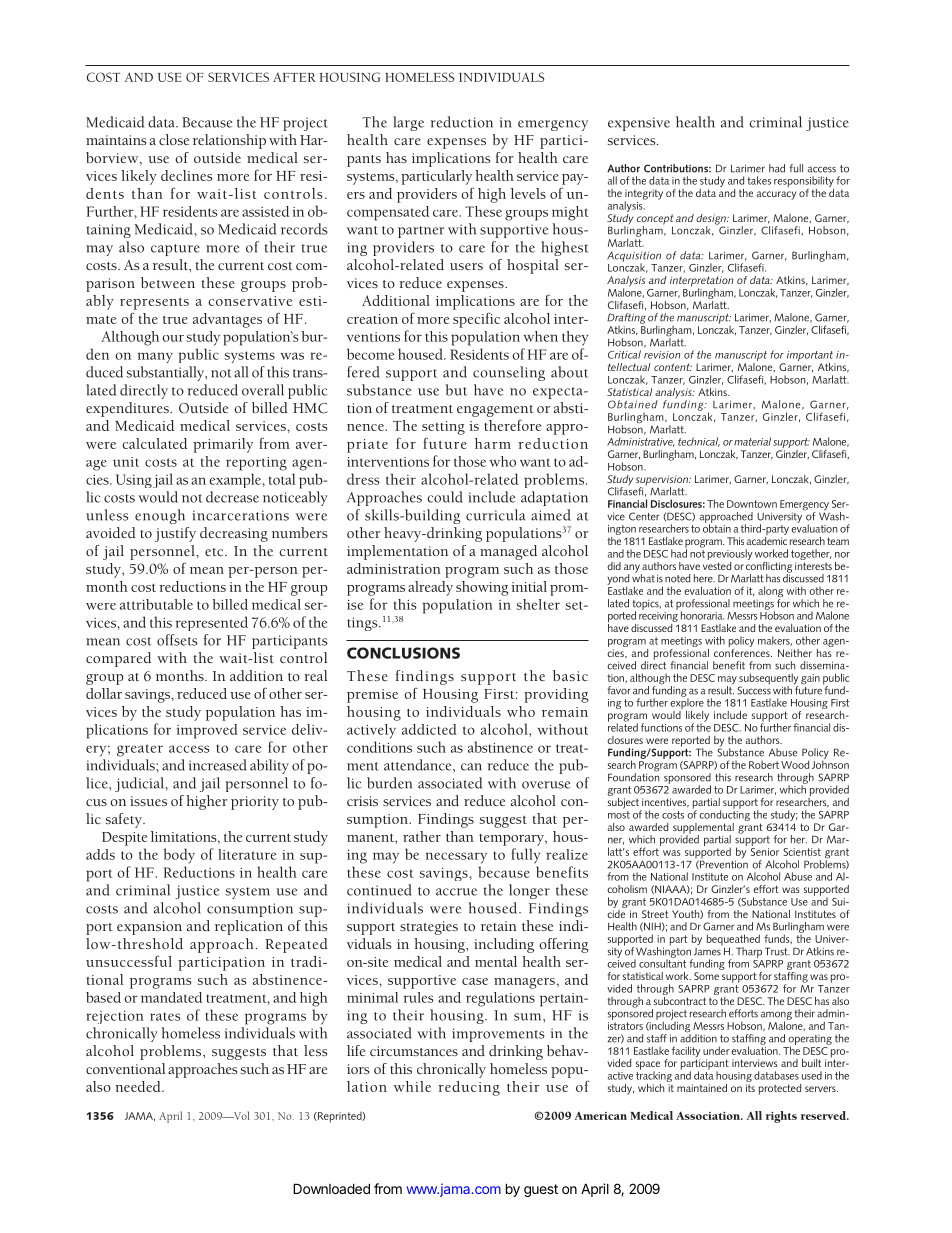 This document has height=1233, width=952. Describe the element at coordinates (765, 852) in the document. I see `Senior` at that location.
